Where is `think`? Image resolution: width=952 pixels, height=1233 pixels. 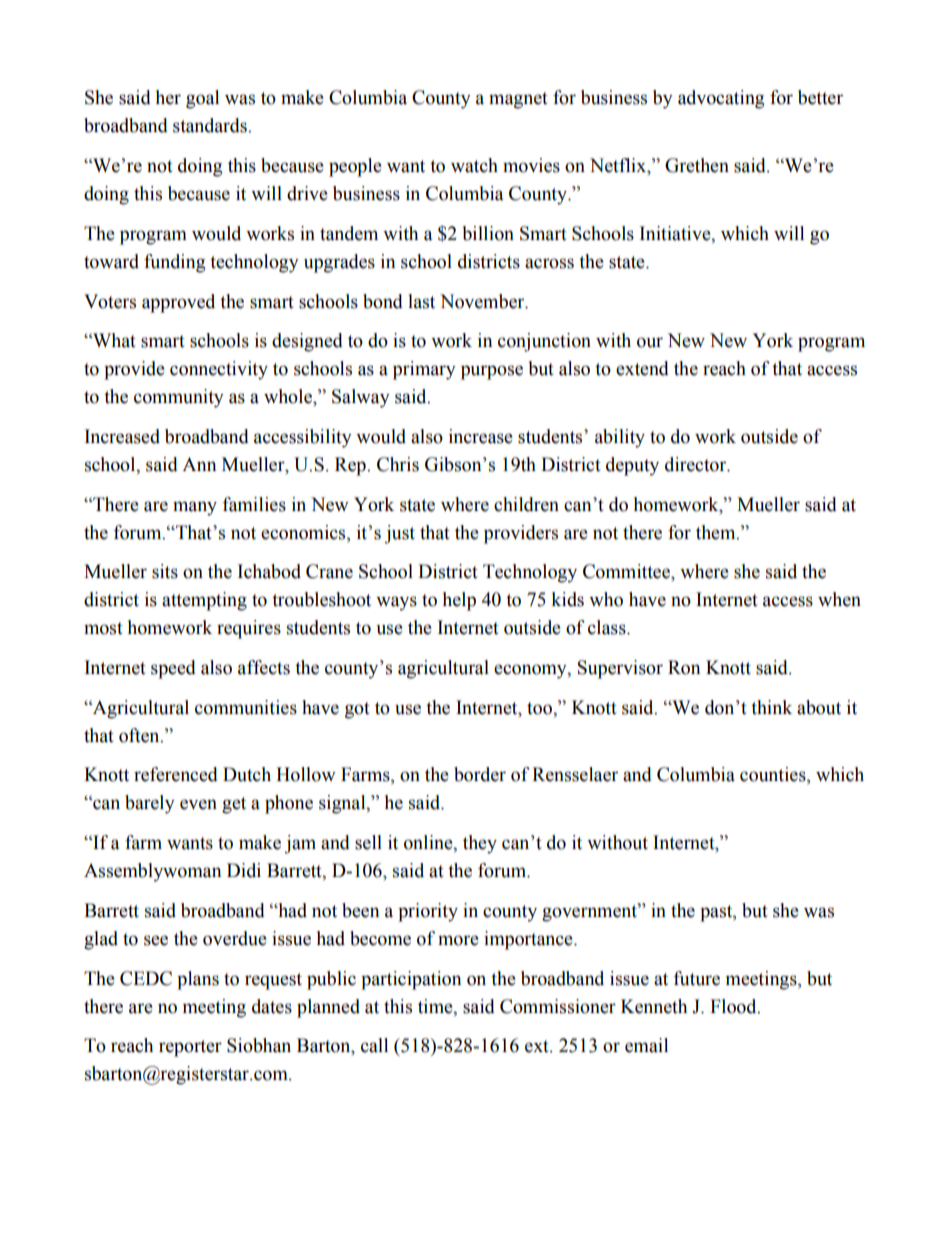 think is located at coordinates (771, 707).
